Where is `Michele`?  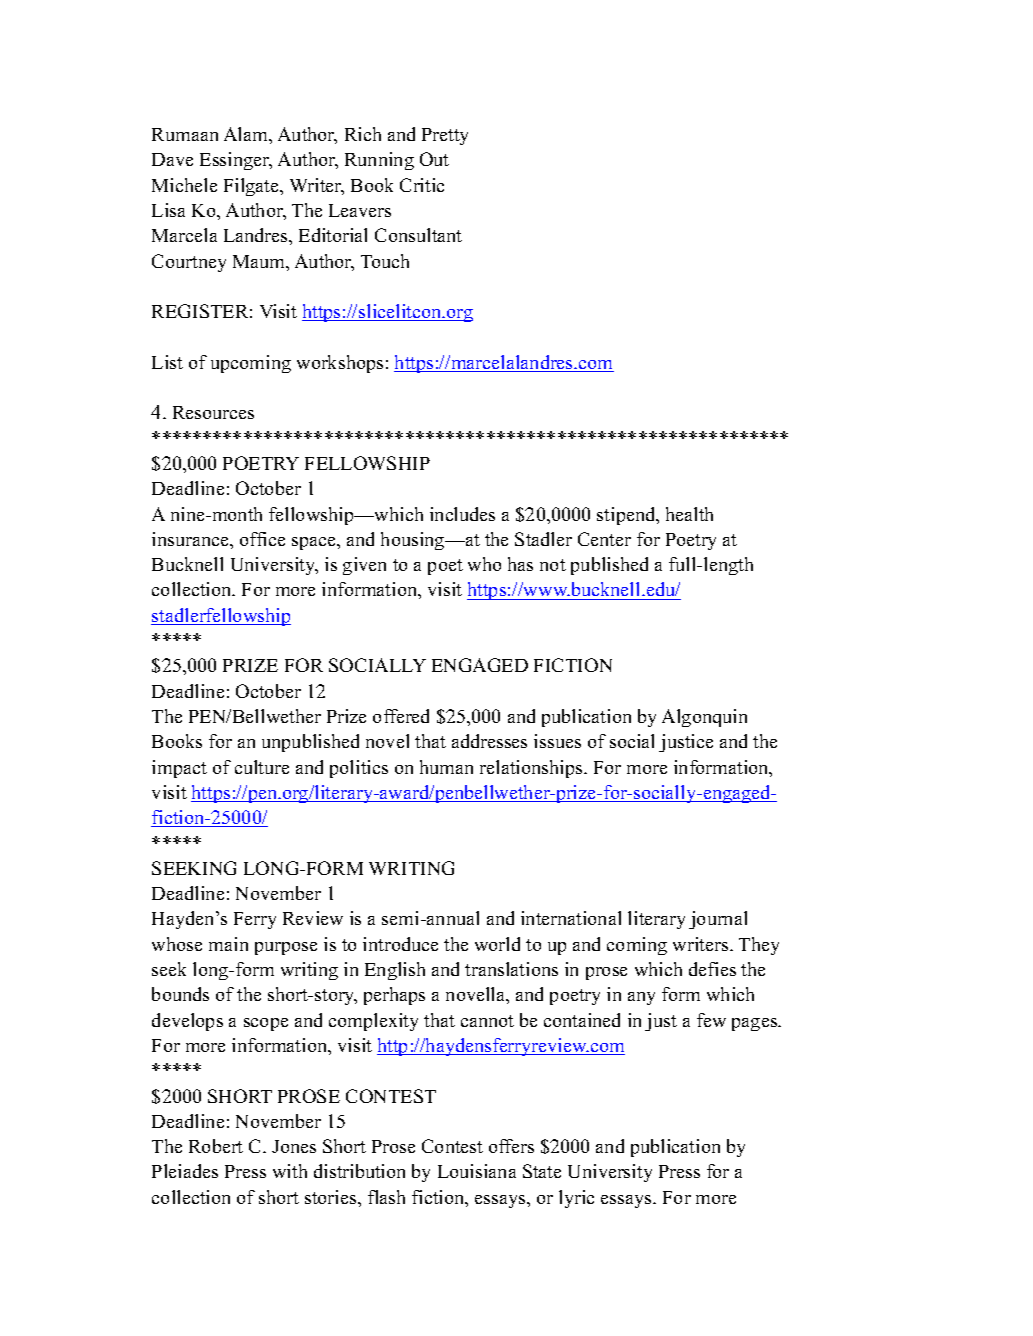 Michele is located at coordinates (184, 185).
